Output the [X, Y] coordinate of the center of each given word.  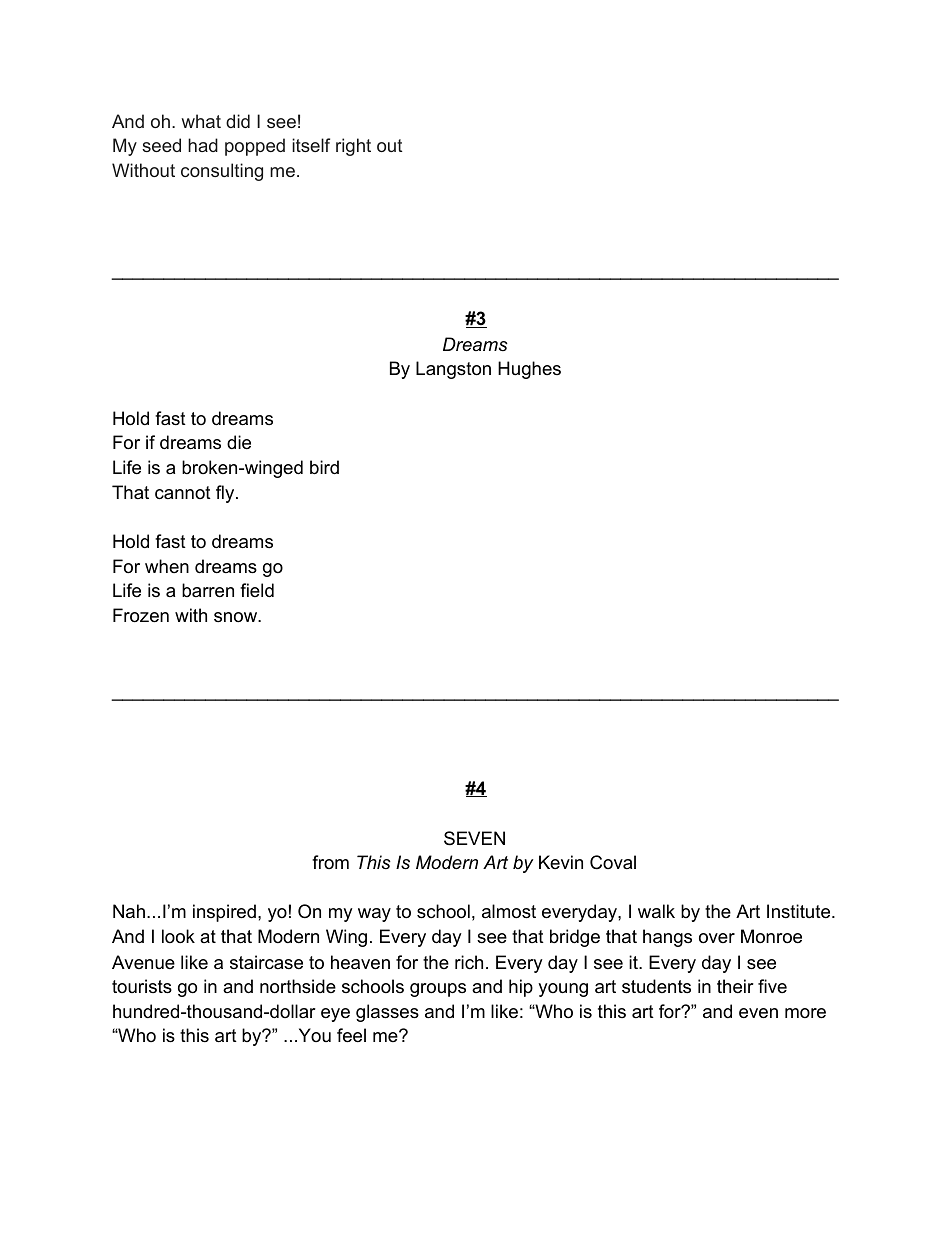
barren [208, 590]
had [203, 145]
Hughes [529, 370]
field [257, 590]
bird [324, 467]
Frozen [141, 615]
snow [236, 617]
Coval [613, 862]
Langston [453, 370]
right [353, 147]
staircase [266, 962]
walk [656, 911]
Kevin [561, 862]
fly [226, 494]
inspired [224, 913]
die [239, 442]
